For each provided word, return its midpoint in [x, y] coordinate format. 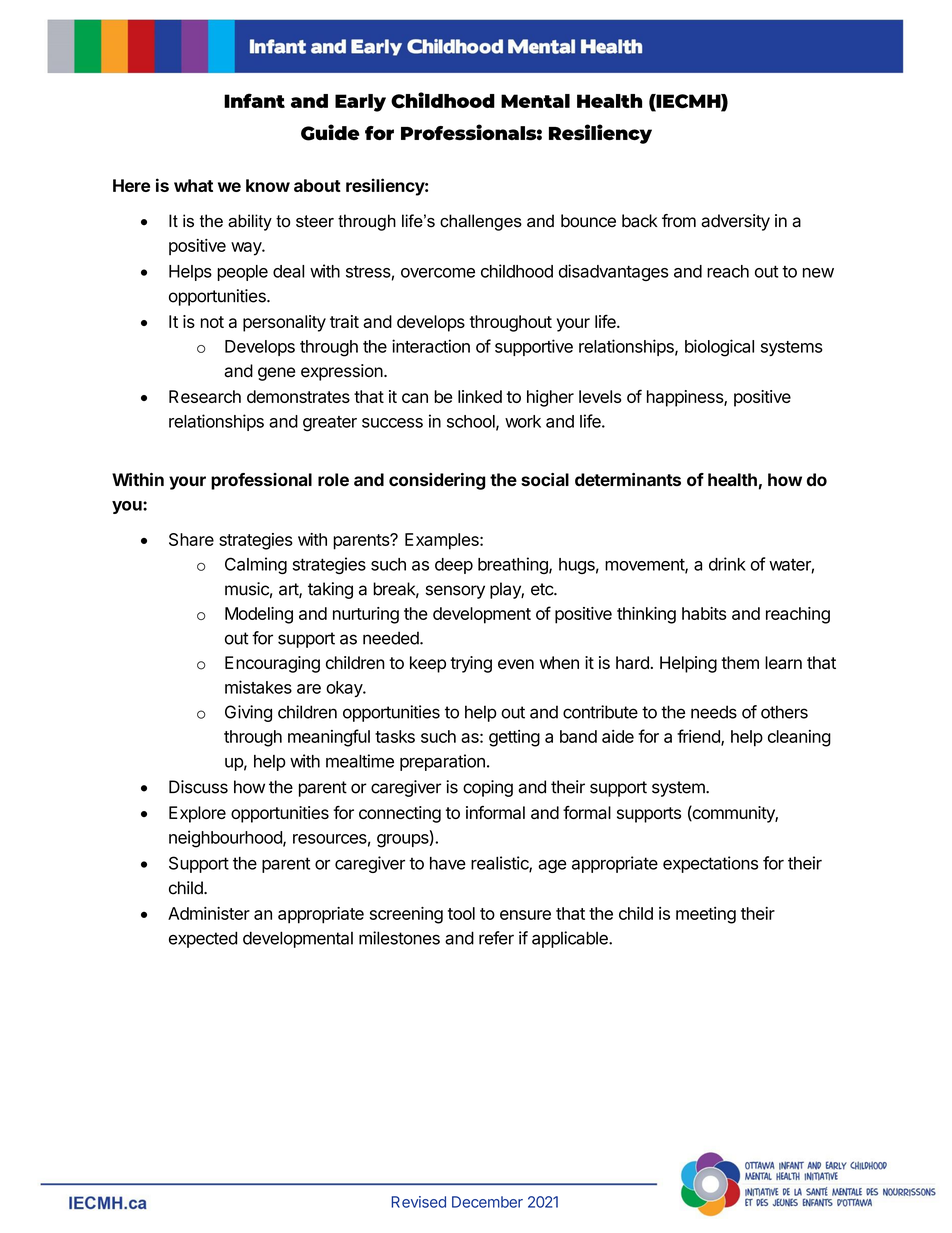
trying [471, 664]
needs [714, 712]
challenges [481, 222]
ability [250, 222]
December [487, 1202]
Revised [418, 1202]
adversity [735, 222]
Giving [248, 713]
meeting [706, 915]
